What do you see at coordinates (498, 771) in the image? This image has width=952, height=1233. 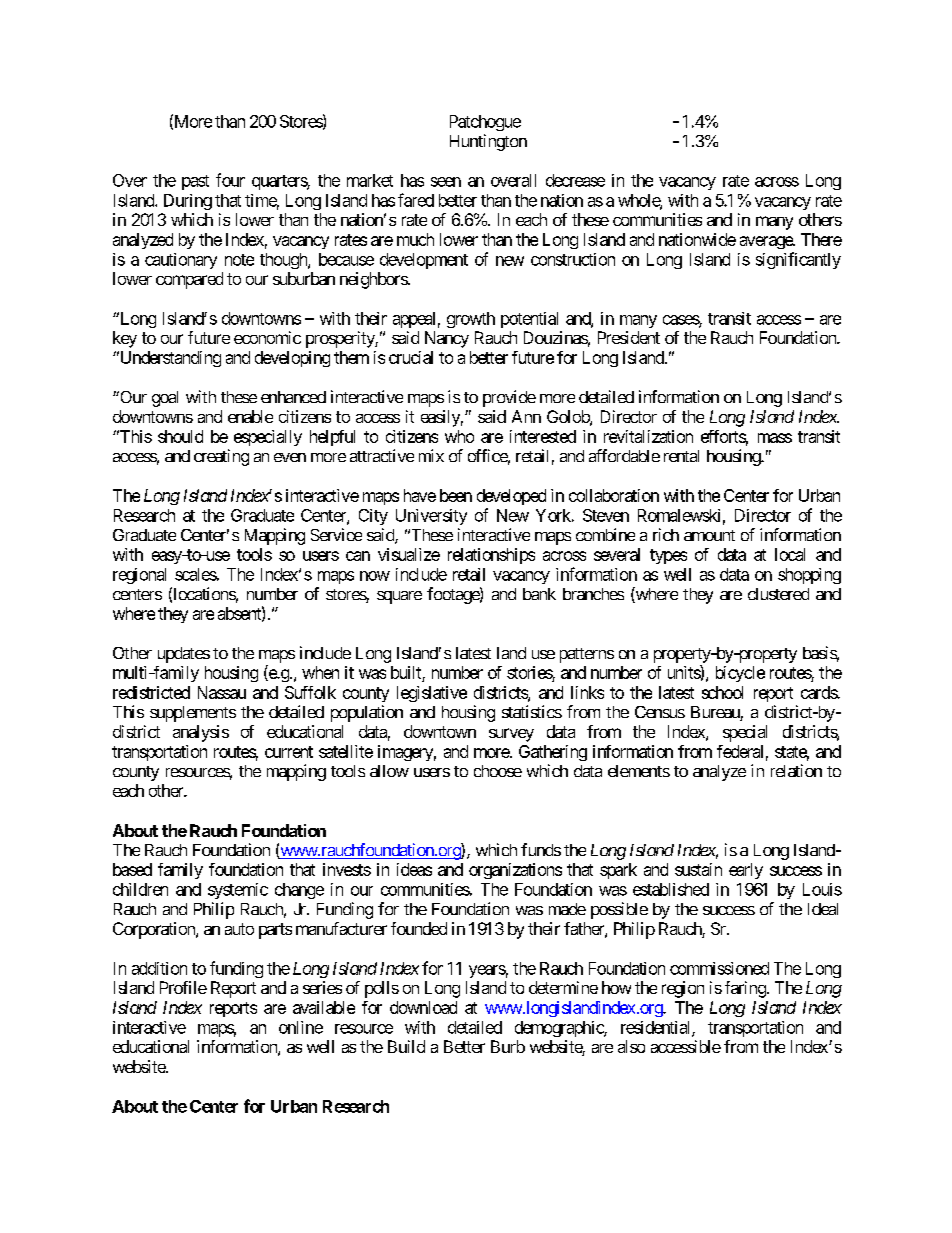 I see `choose` at bounding box center [498, 771].
